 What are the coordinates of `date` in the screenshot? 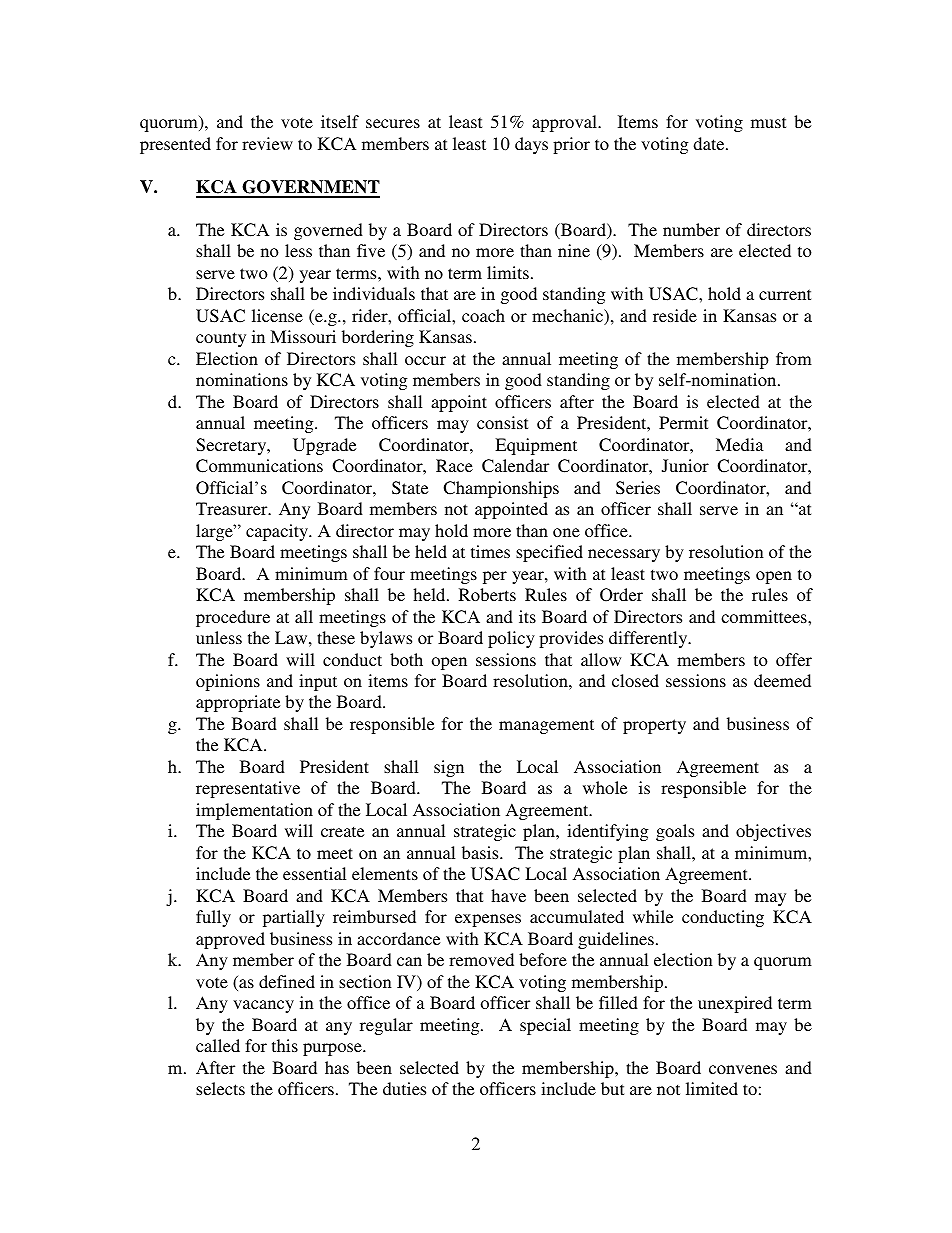 It's located at (710, 143).
